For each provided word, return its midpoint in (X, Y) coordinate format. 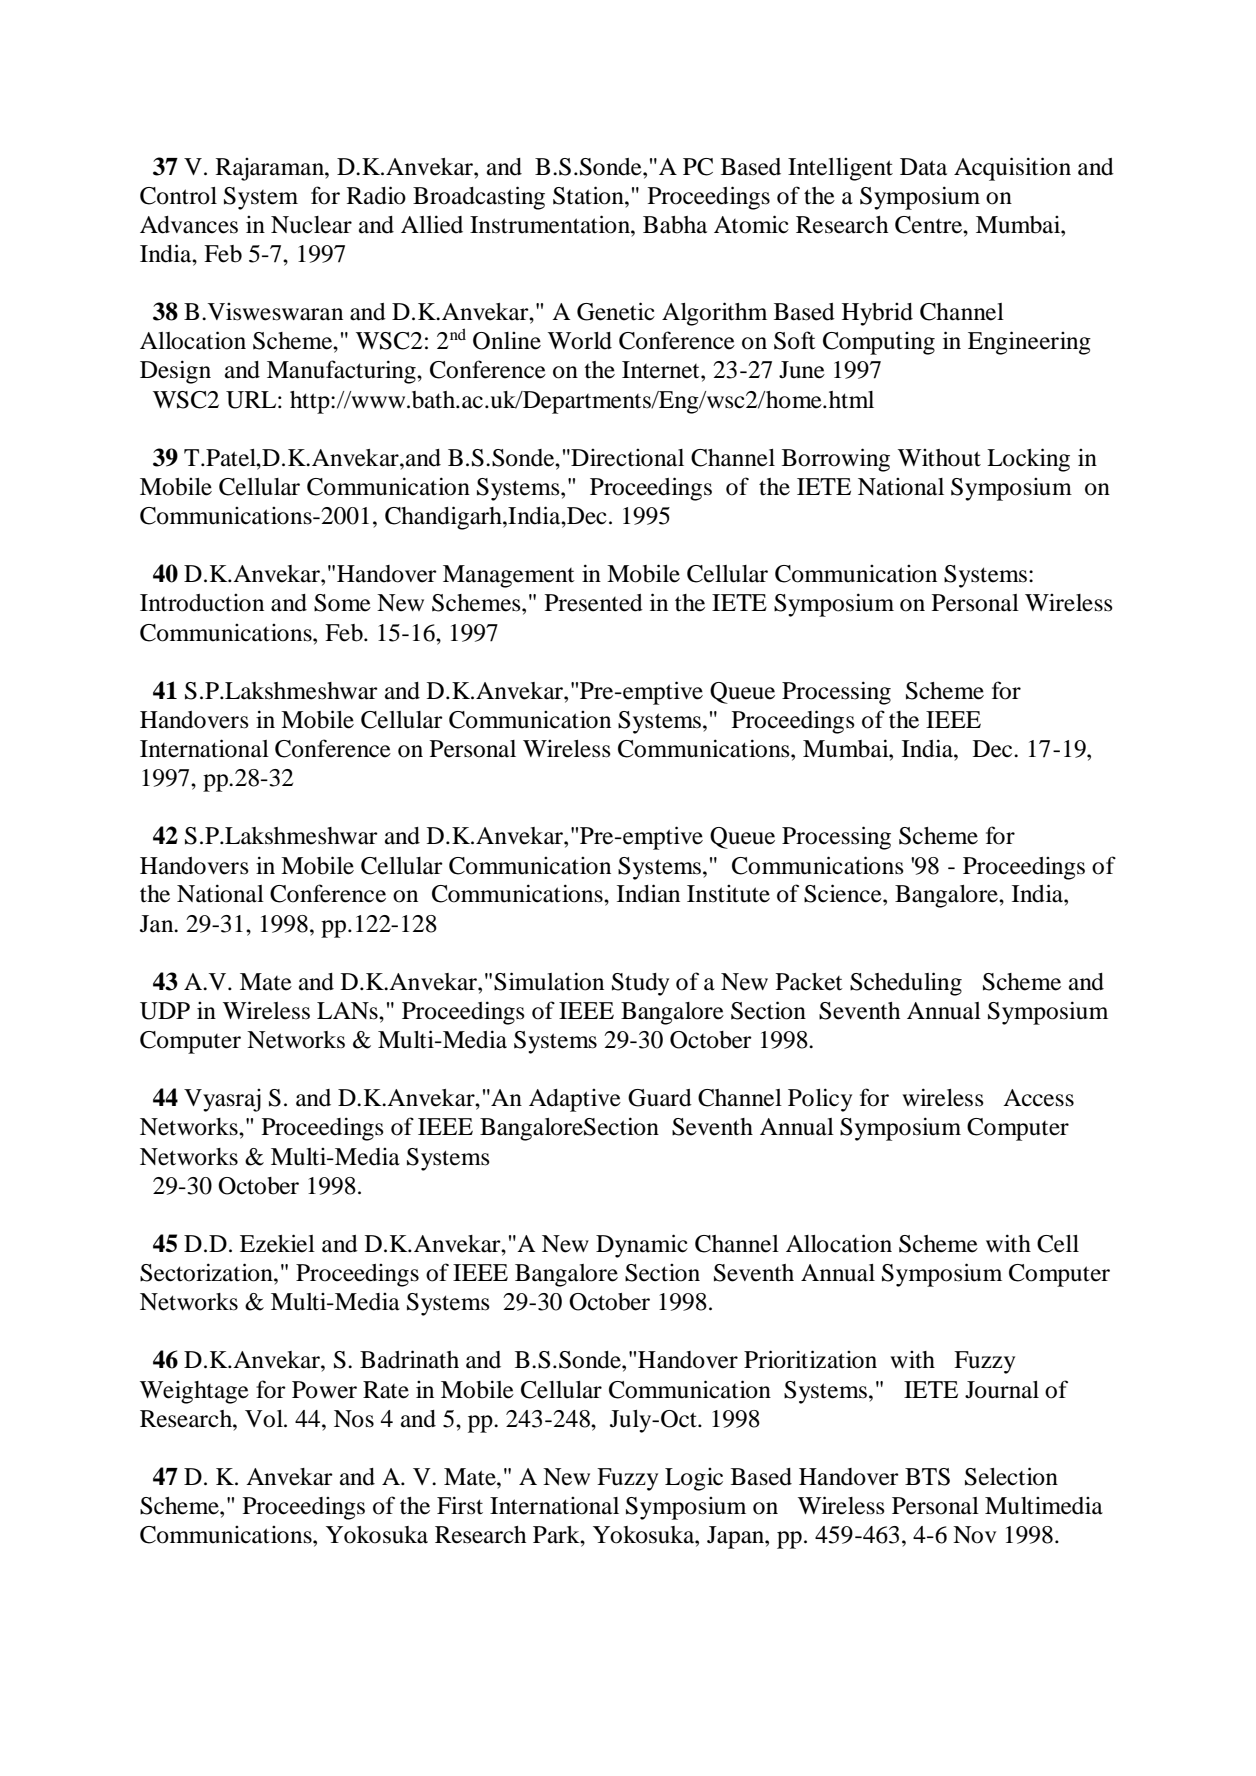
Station (589, 195)
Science (844, 893)
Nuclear (311, 225)
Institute (728, 894)
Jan (158, 924)
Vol (265, 1419)
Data (923, 167)
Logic (694, 1479)
